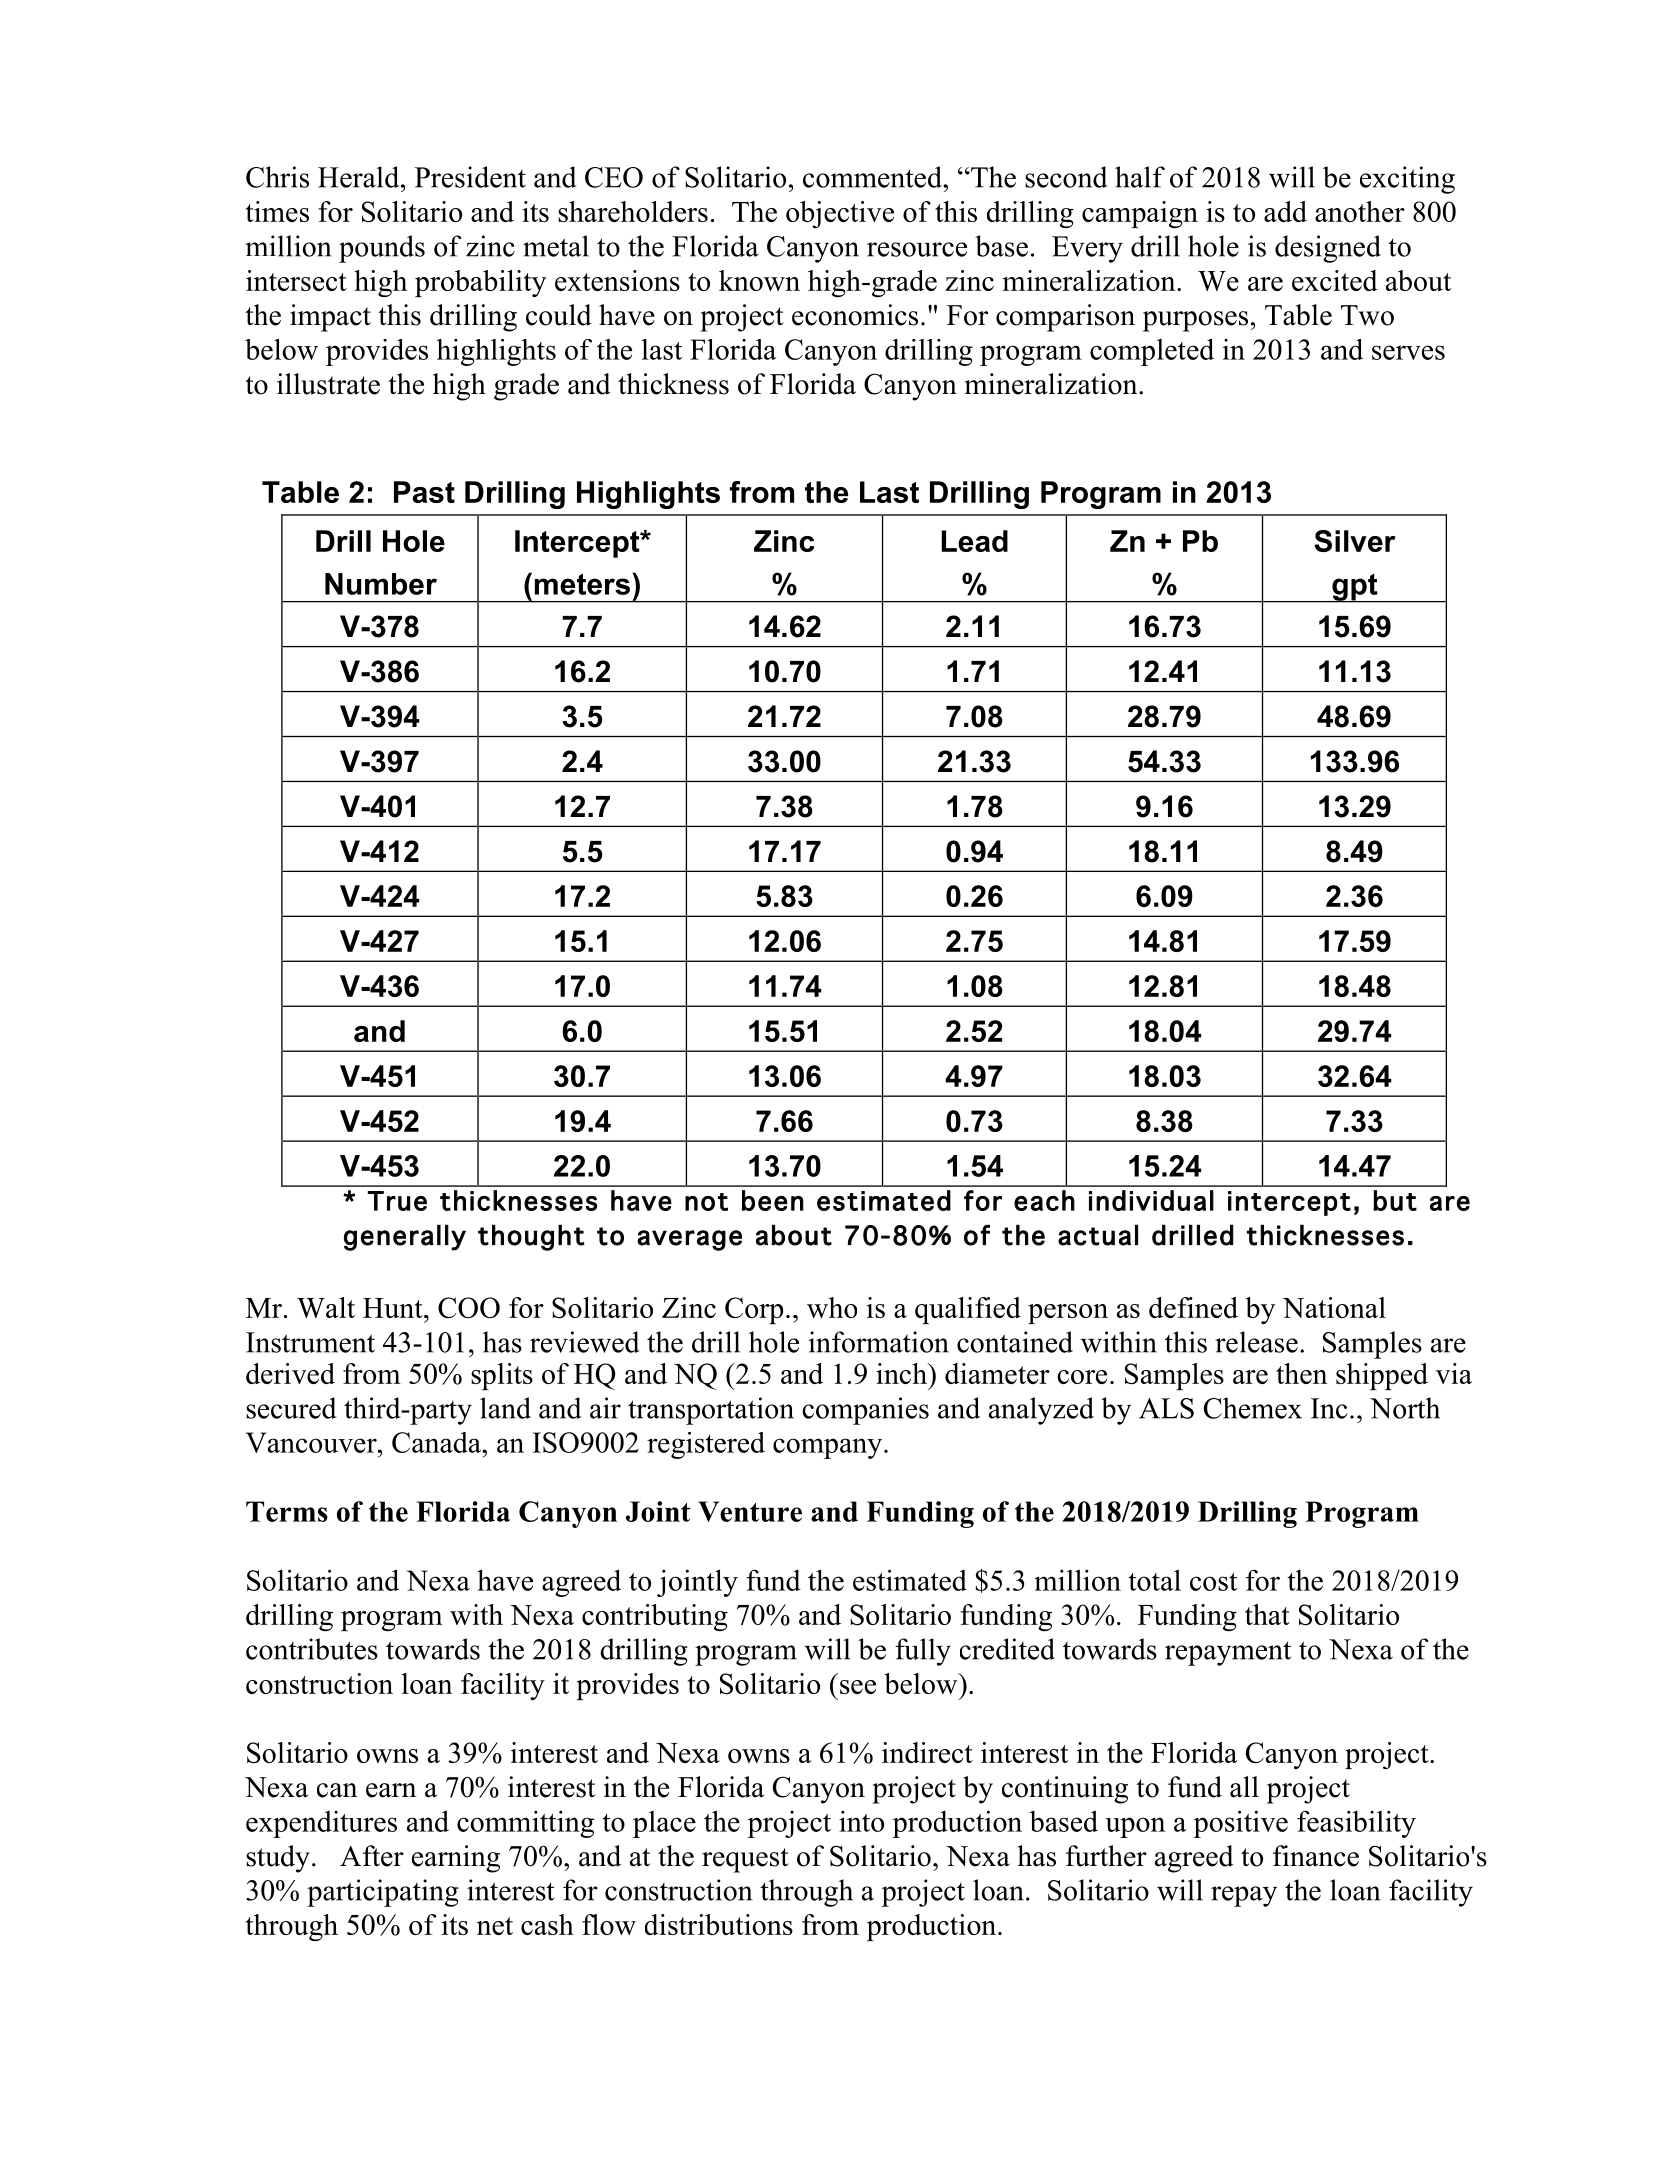  Describe the element at coordinates (840, 214) in the screenshot. I see `objective` at that location.
